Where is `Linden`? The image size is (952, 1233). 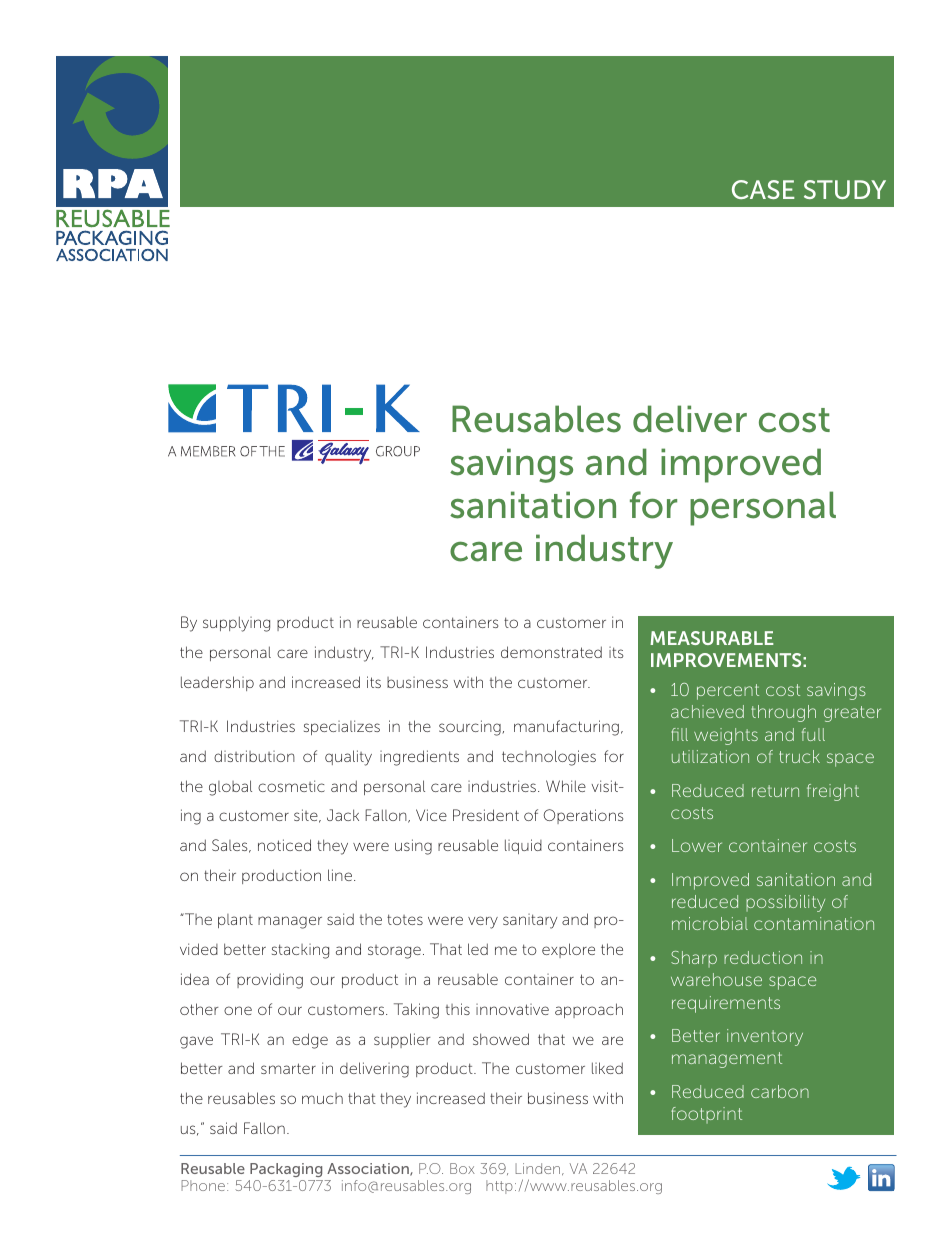 Linden is located at coordinates (539, 1169).
